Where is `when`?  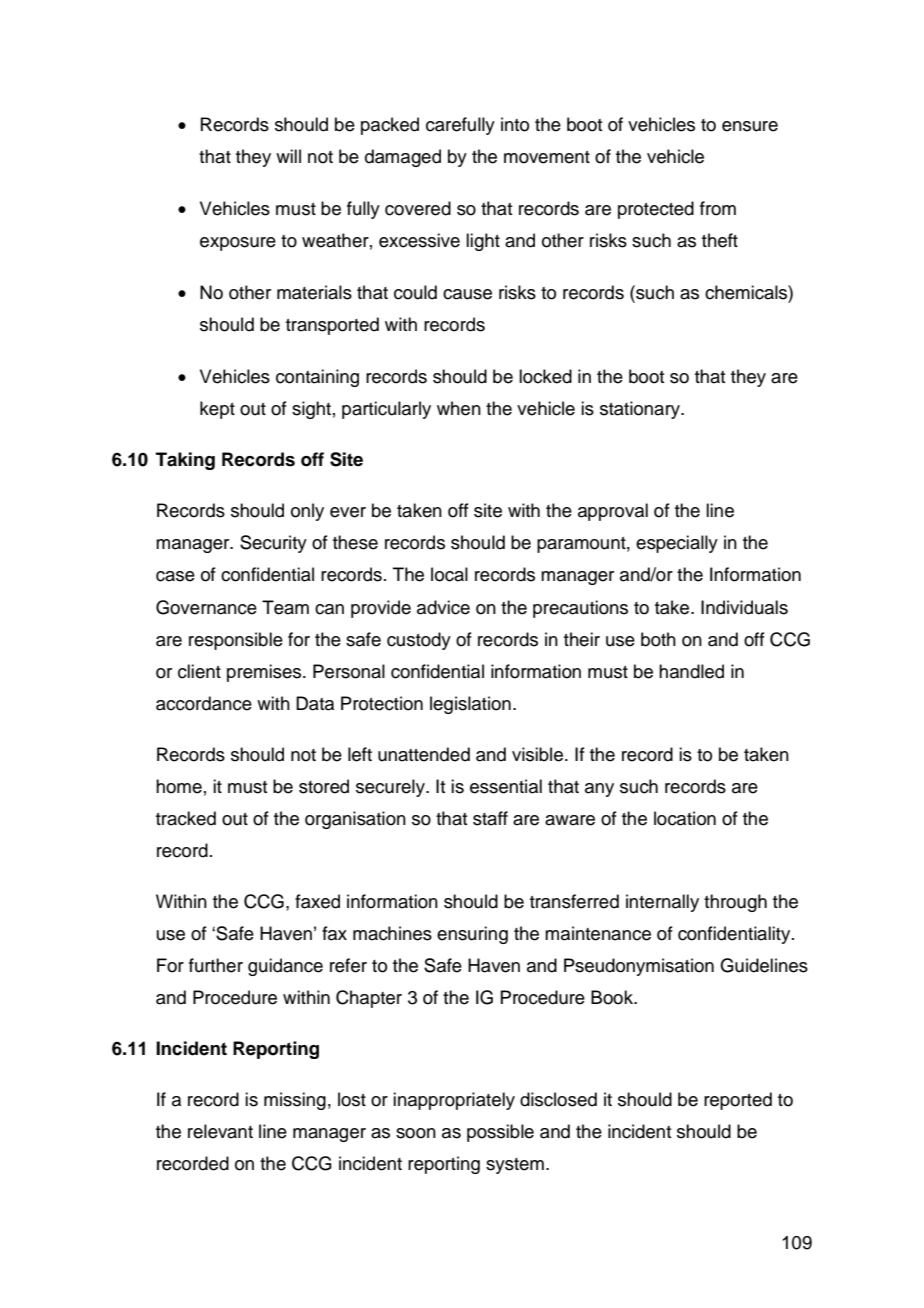
when is located at coordinates (459, 408).
